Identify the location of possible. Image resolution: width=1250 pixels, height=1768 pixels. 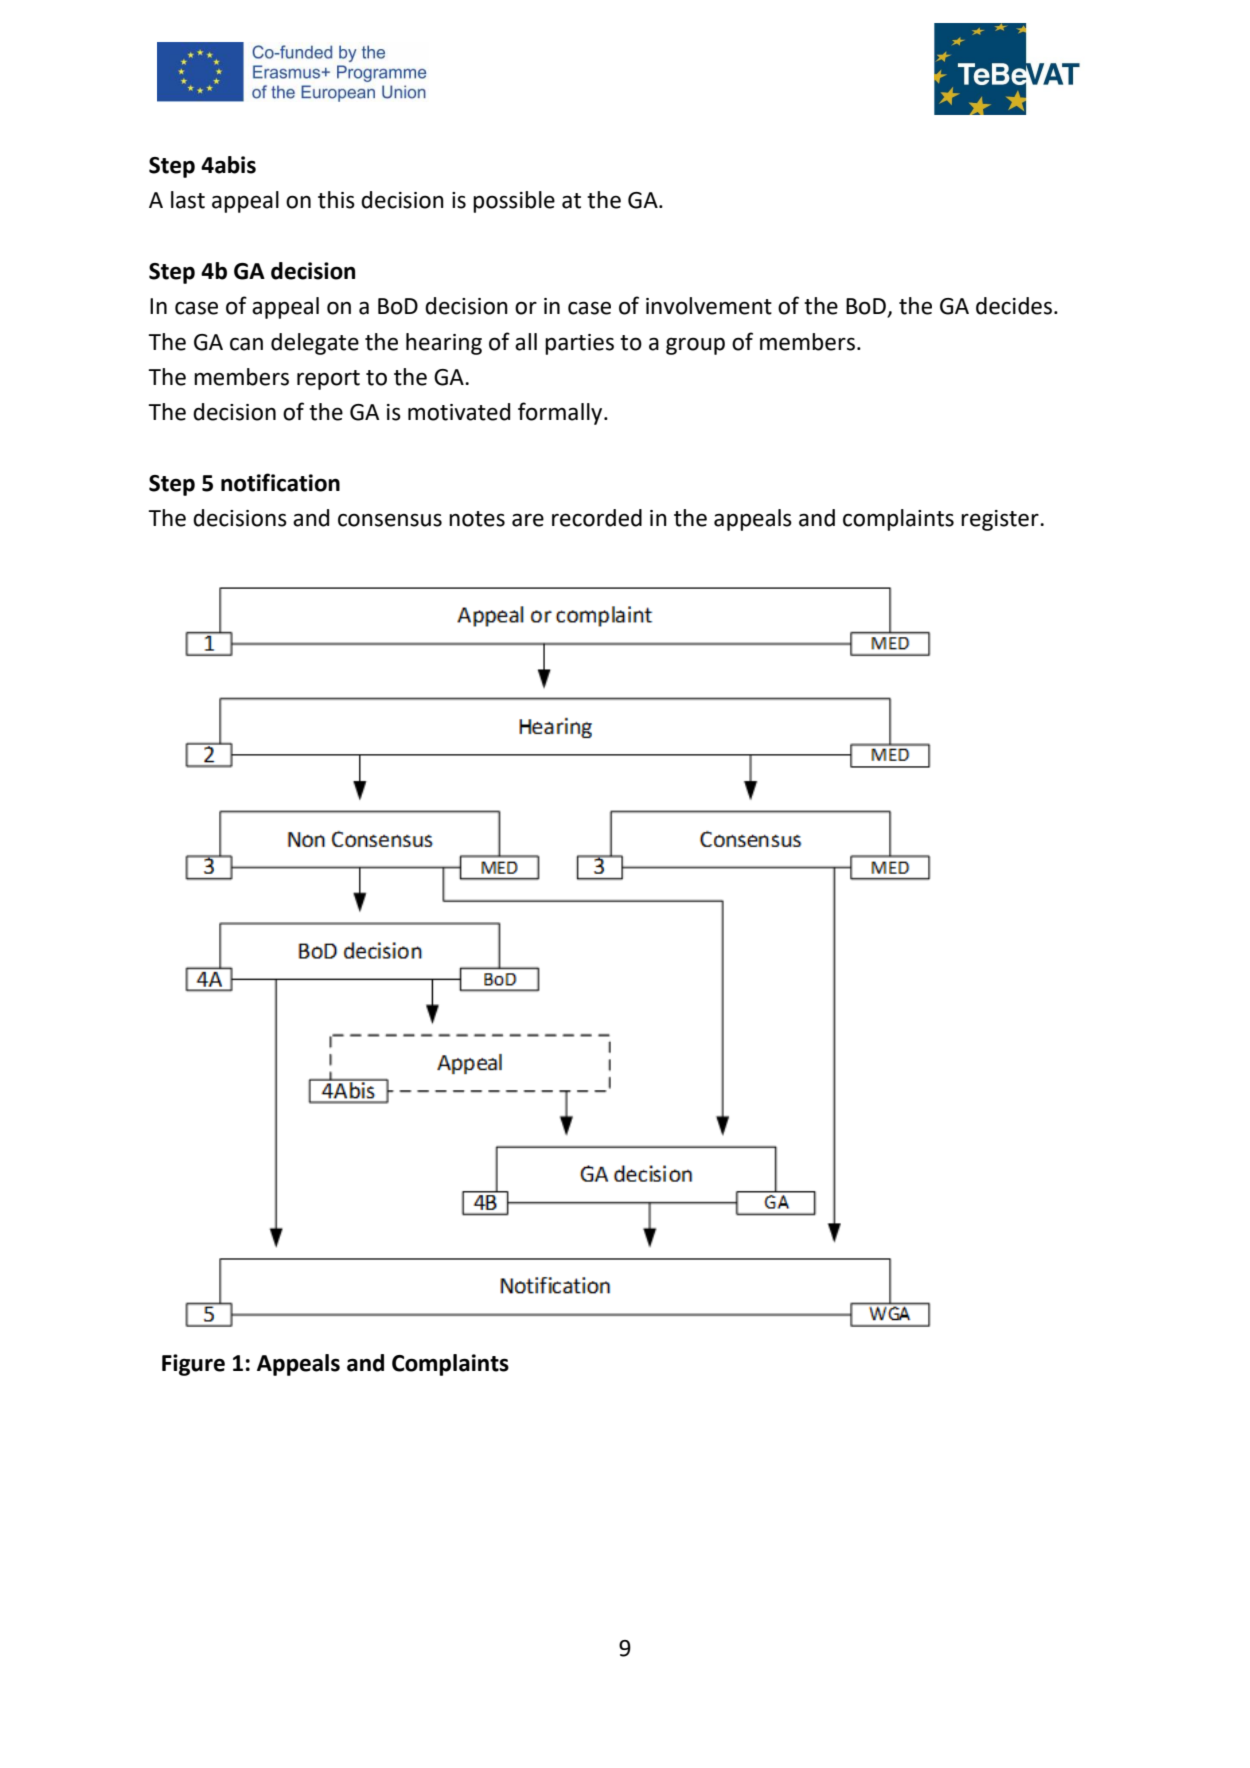
(514, 202).
